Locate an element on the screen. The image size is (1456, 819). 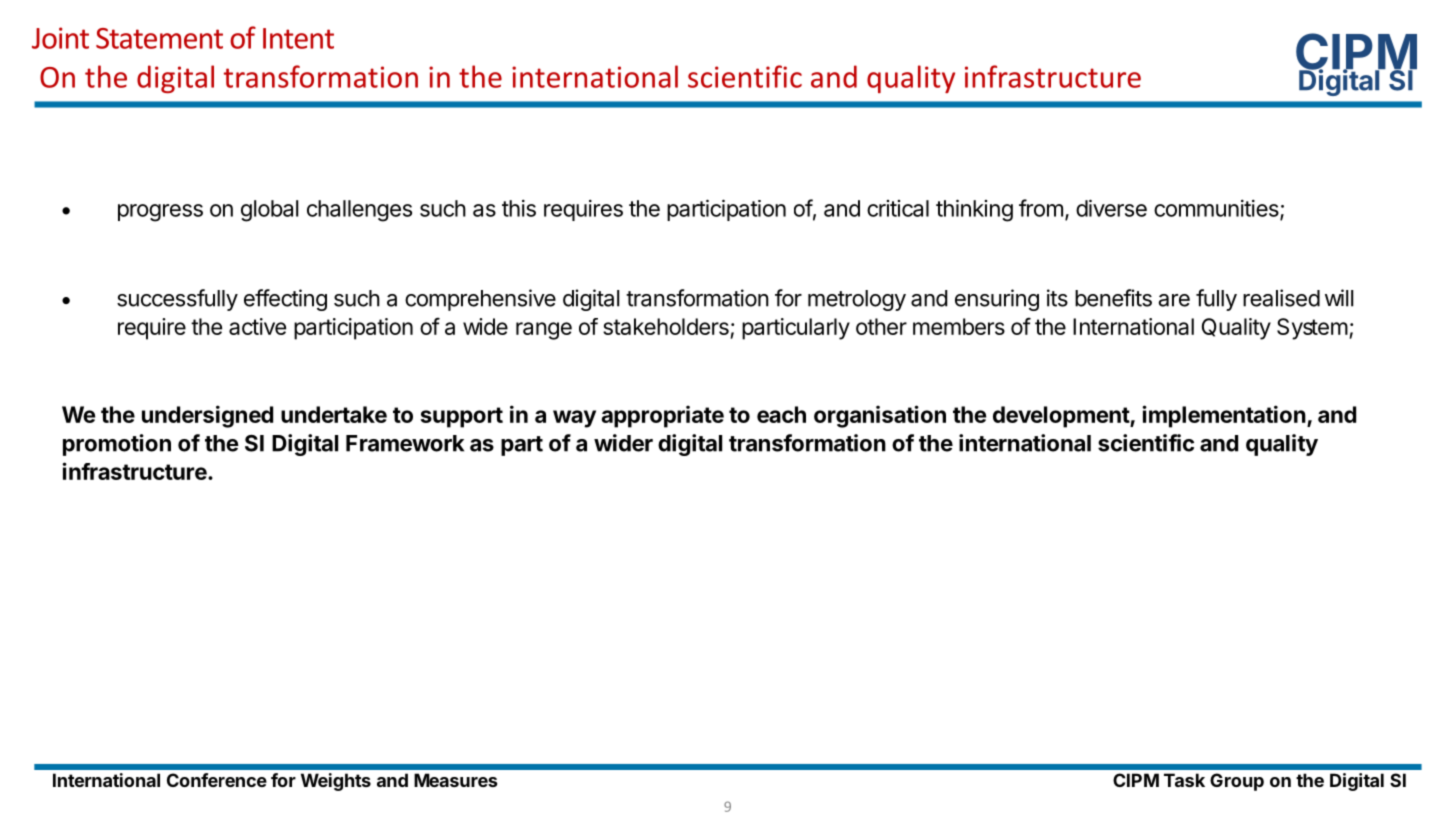
global is located at coordinates (269, 211).
